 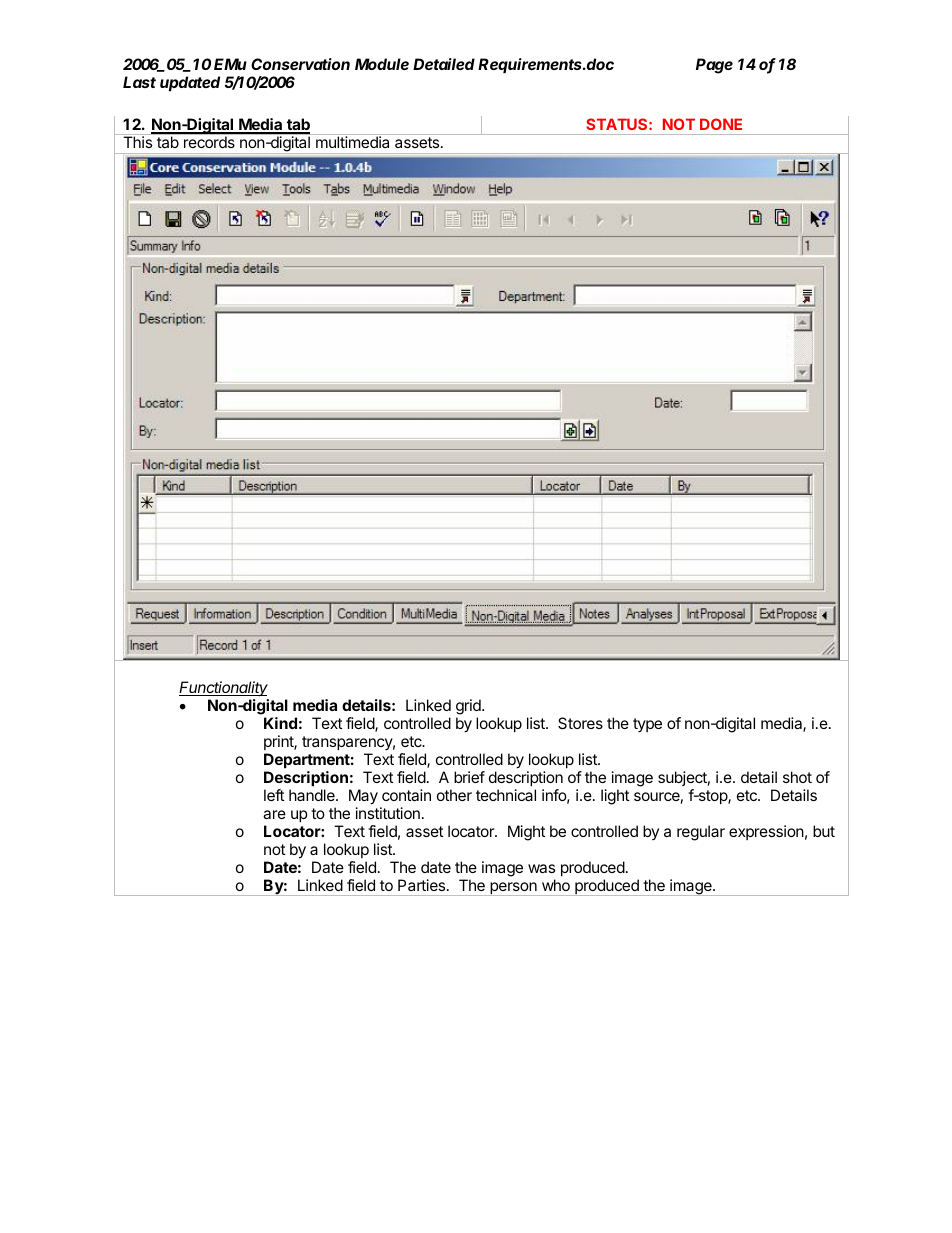 I want to click on grid, so click(x=469, y=708).
